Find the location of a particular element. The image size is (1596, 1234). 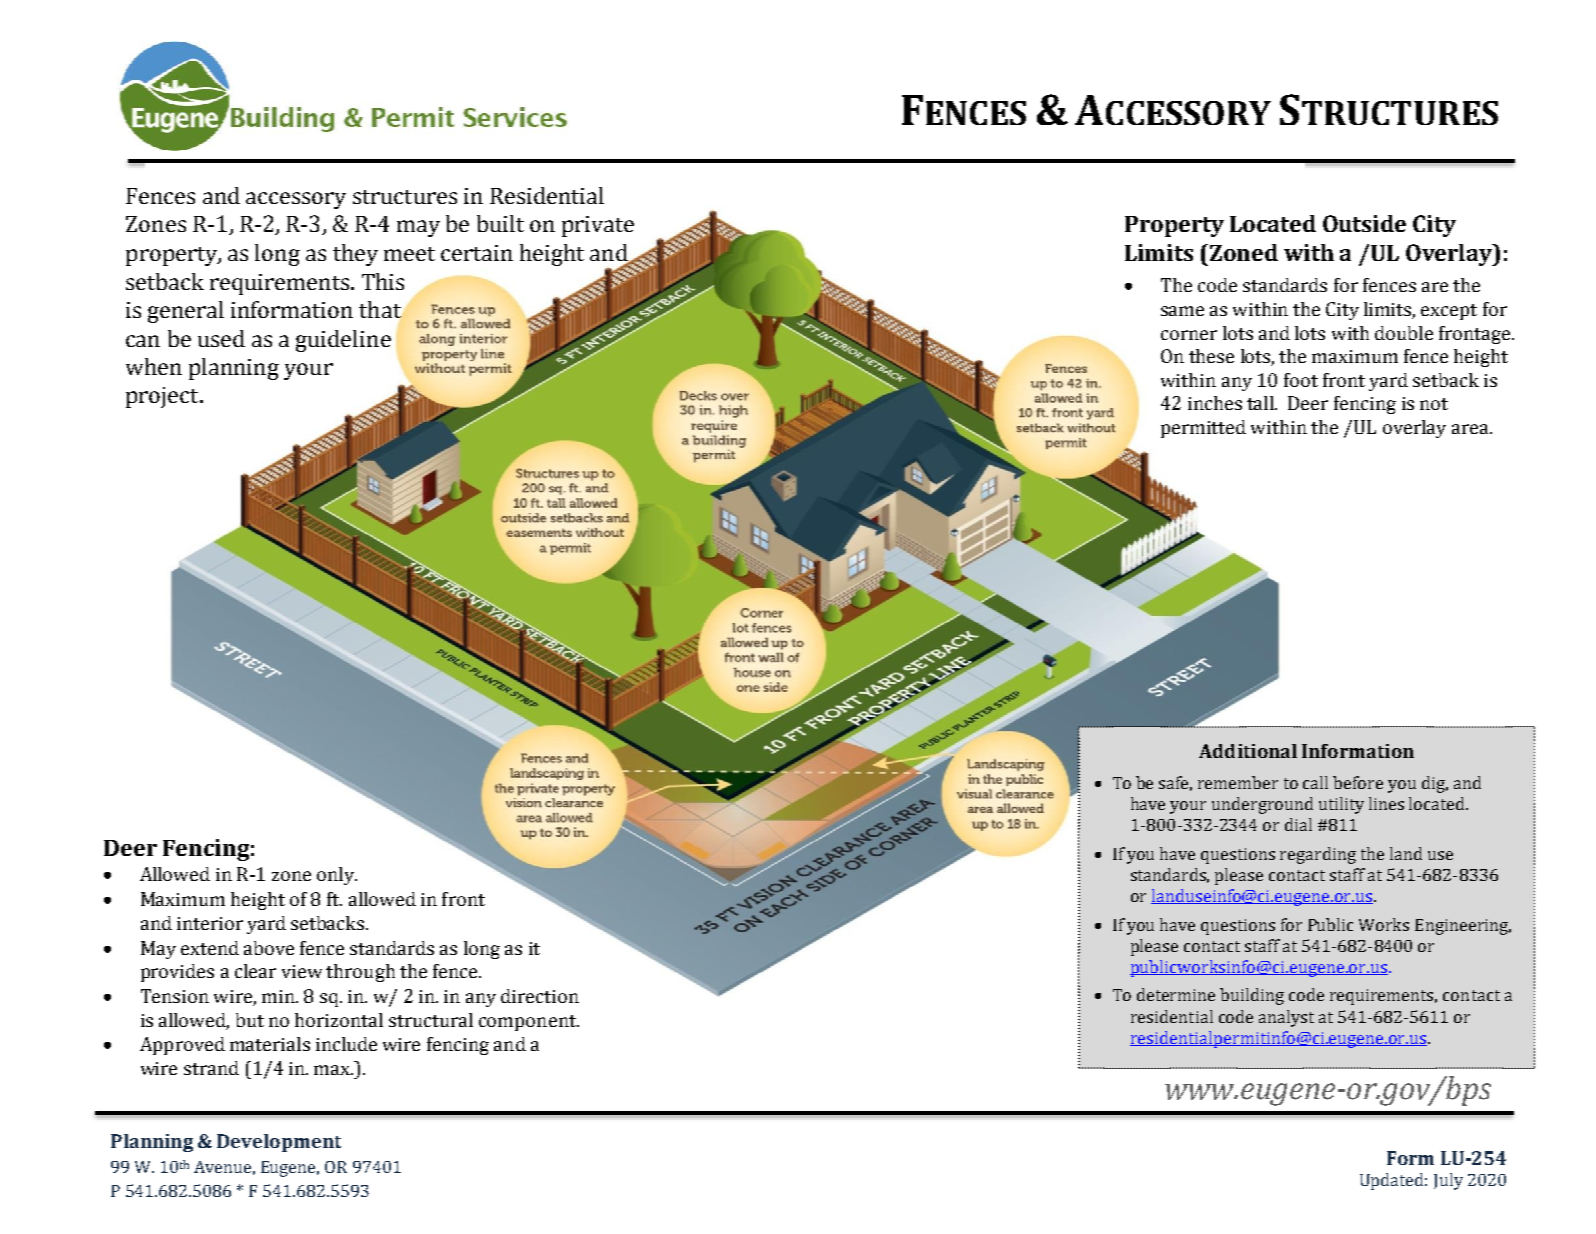

private is located at coordinates (598, 226).
